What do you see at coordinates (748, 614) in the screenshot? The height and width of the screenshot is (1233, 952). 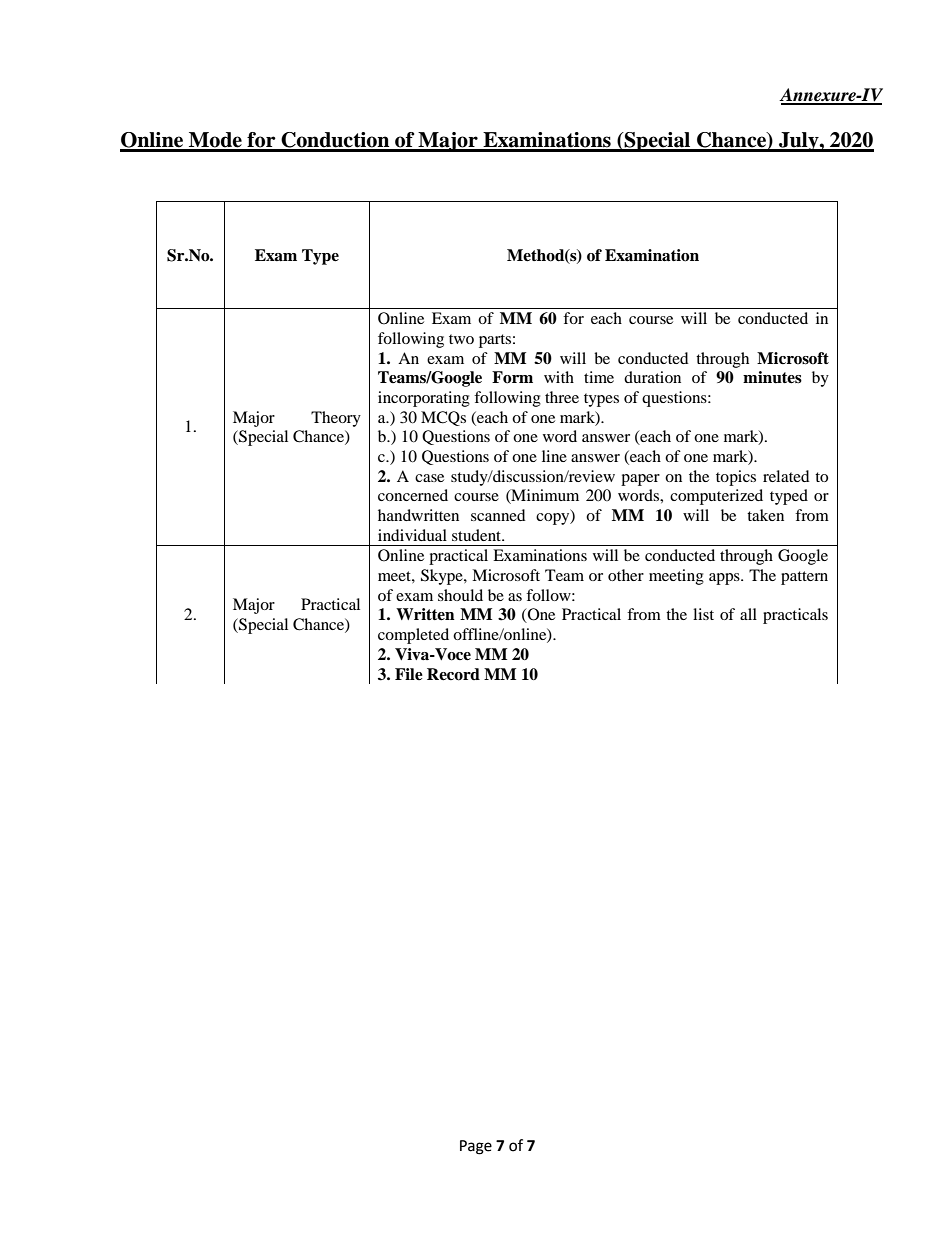 I see `all` at bounding box center [748, 614].
